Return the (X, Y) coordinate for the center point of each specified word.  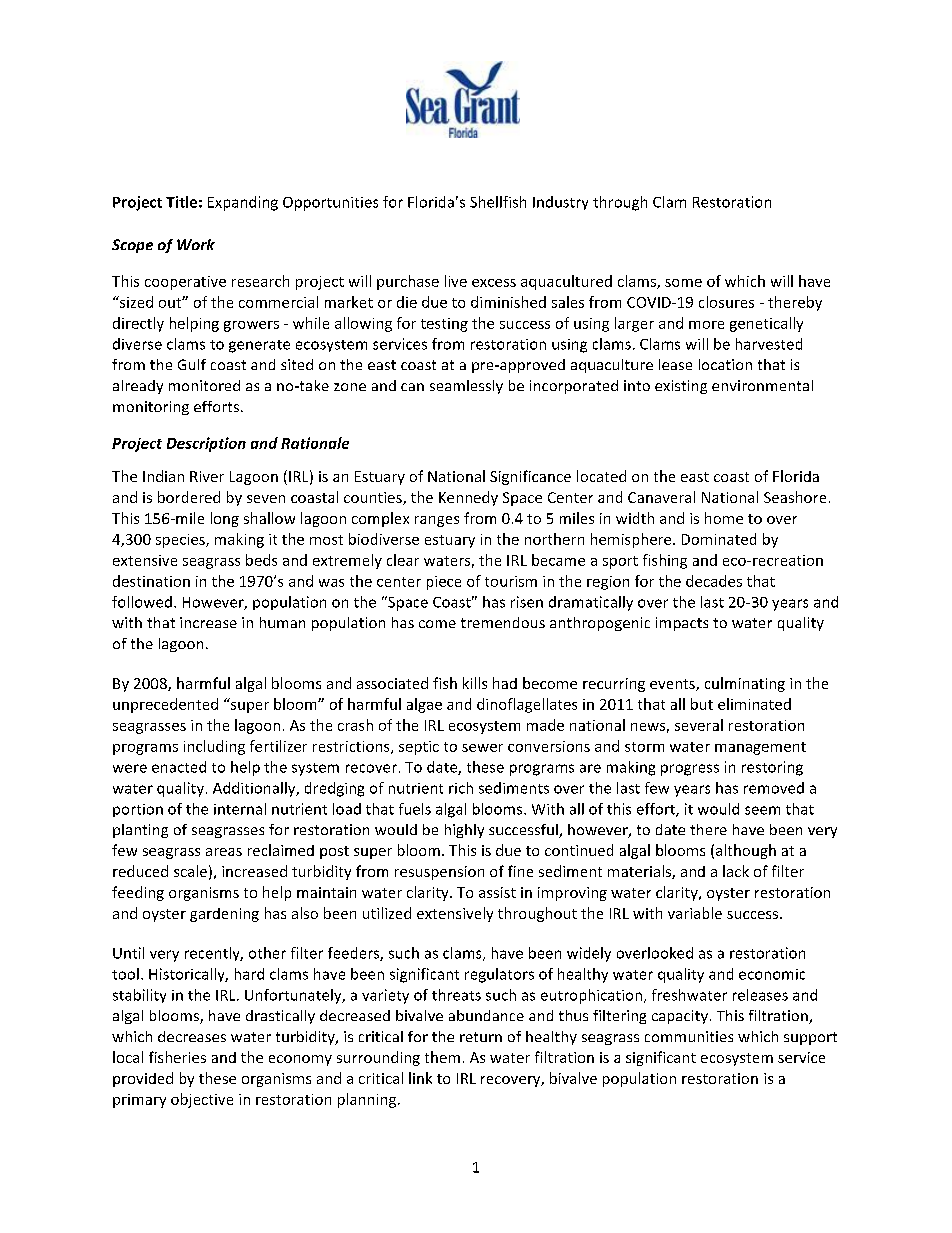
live (456, 281)
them (442, 1057)
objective (202, 1100)
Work (196, 244)
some (683, 283)
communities (689, 1036)
